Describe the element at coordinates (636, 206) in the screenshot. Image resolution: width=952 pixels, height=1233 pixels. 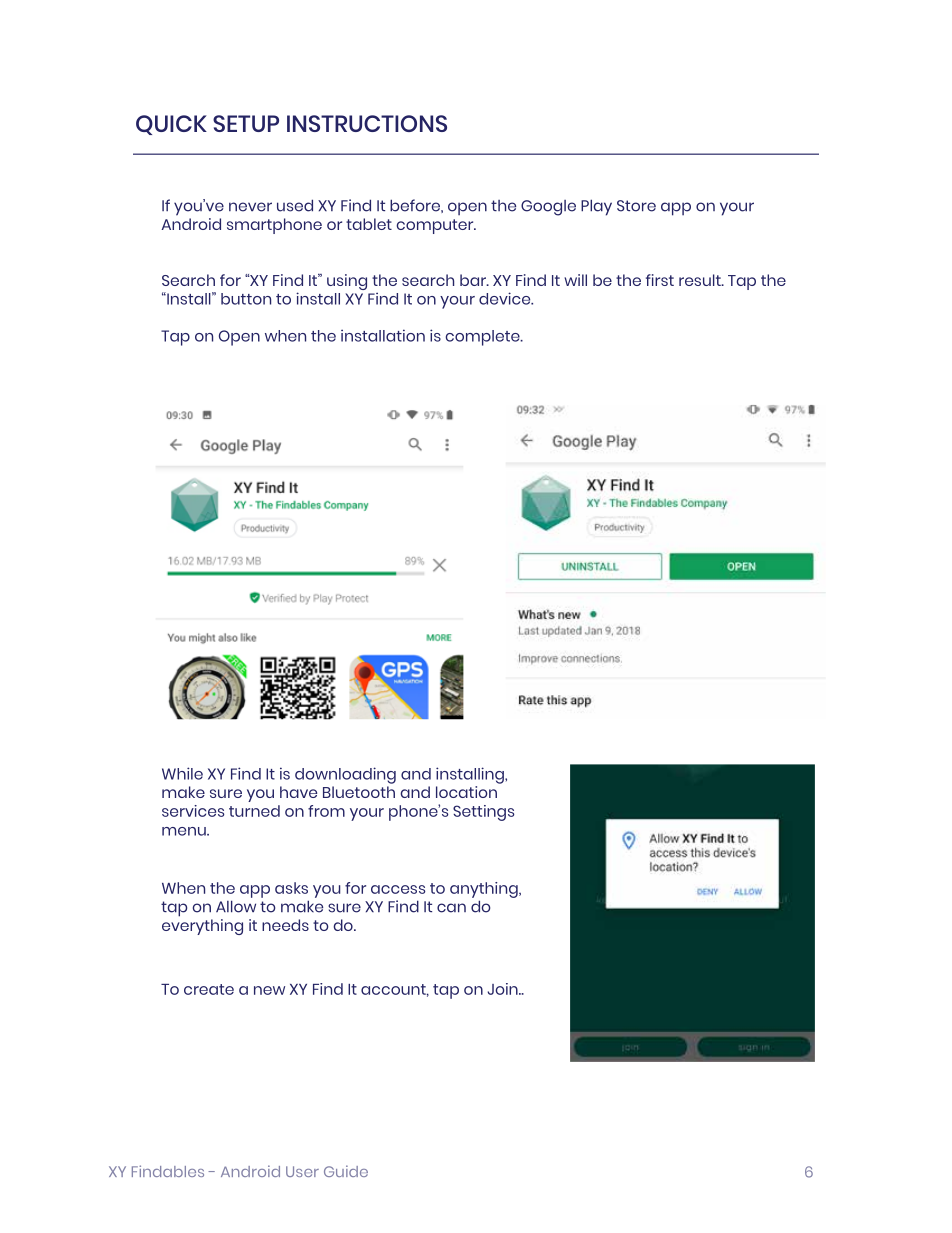
I see `Store` at that location.
